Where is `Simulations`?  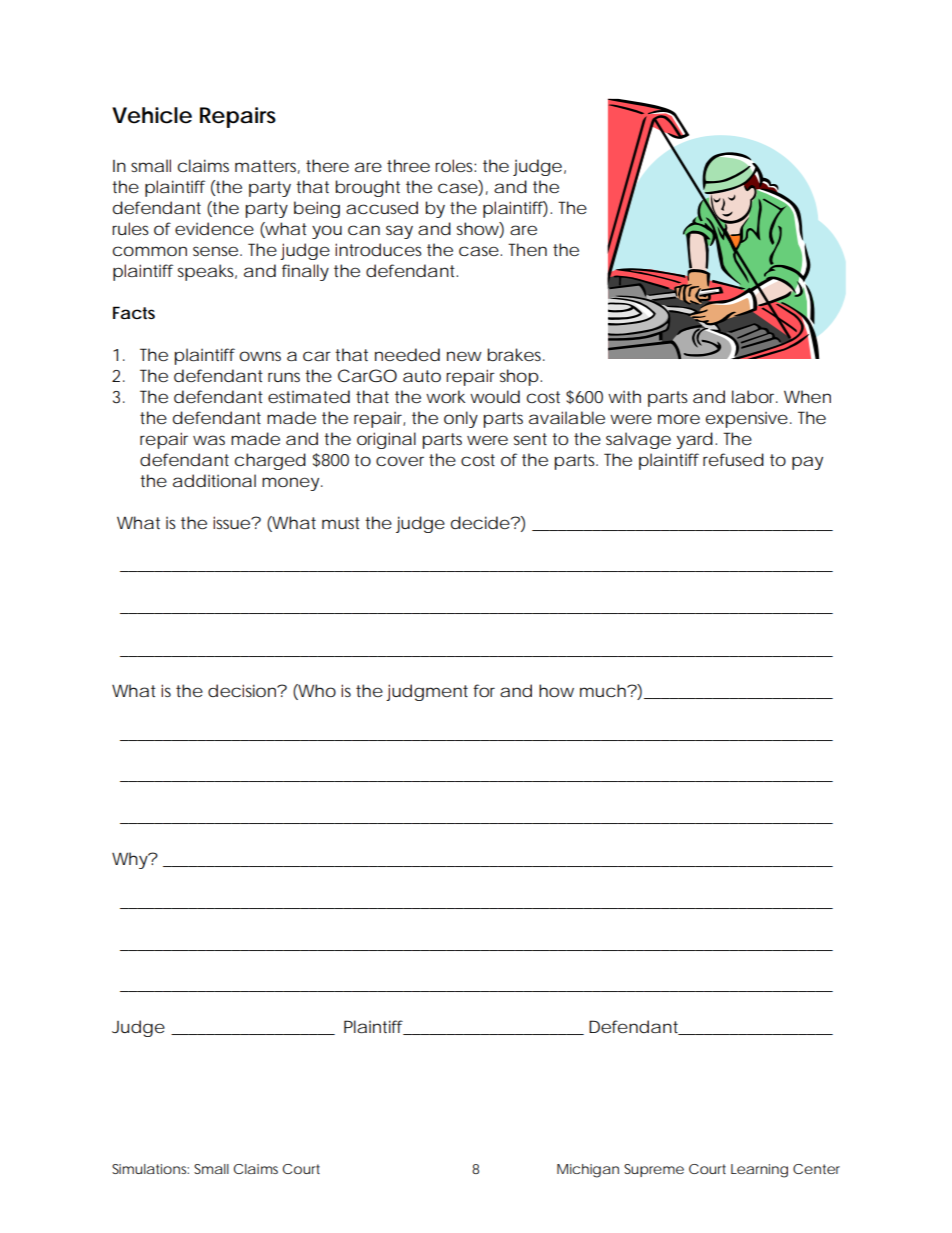 Simulations is located at coordinates (150, 1169).
